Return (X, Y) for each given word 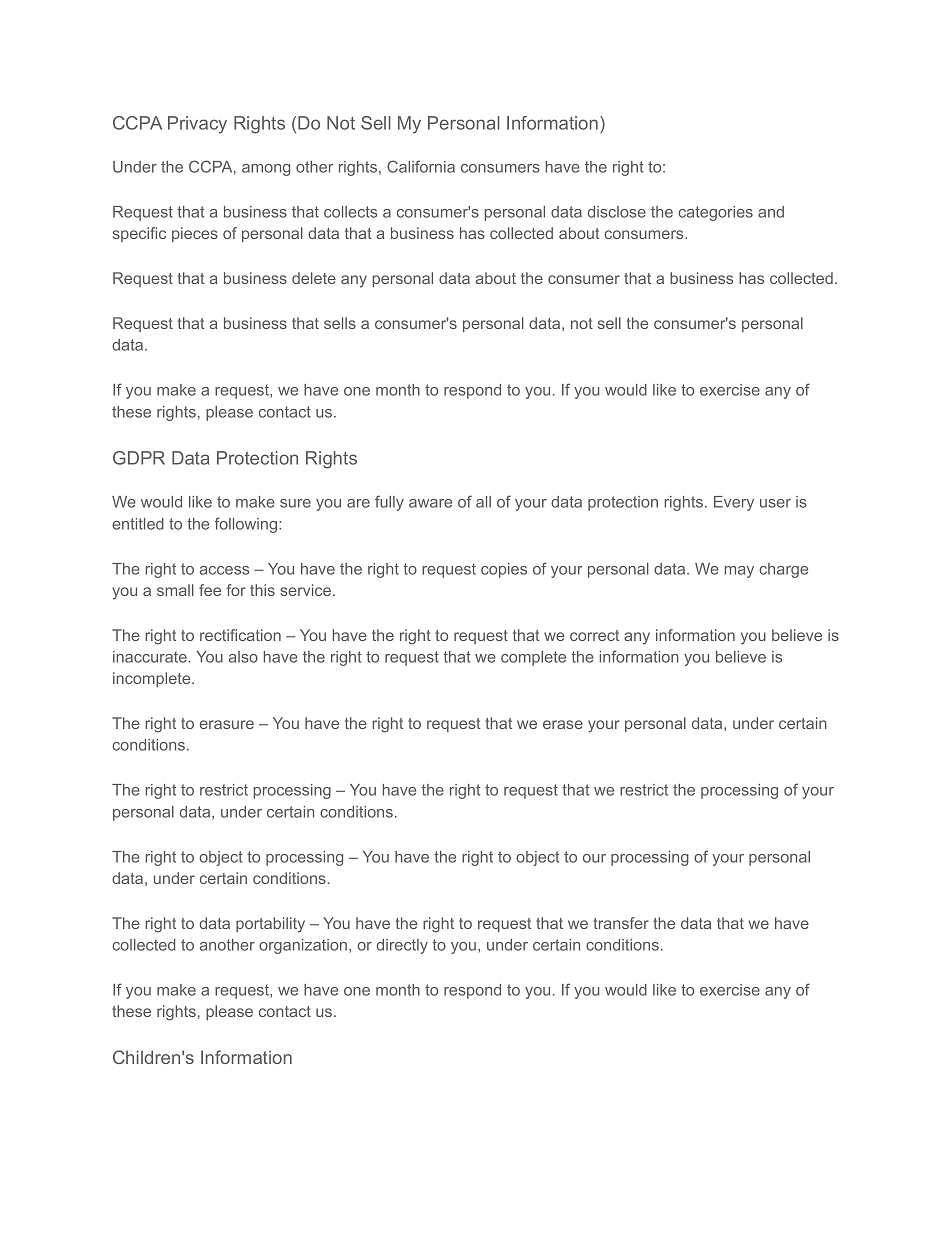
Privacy (197, 125)
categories (715, 213)
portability (270, 925)
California (421, 166)
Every (734, 503)
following (245, 525)
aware (430, 503)
